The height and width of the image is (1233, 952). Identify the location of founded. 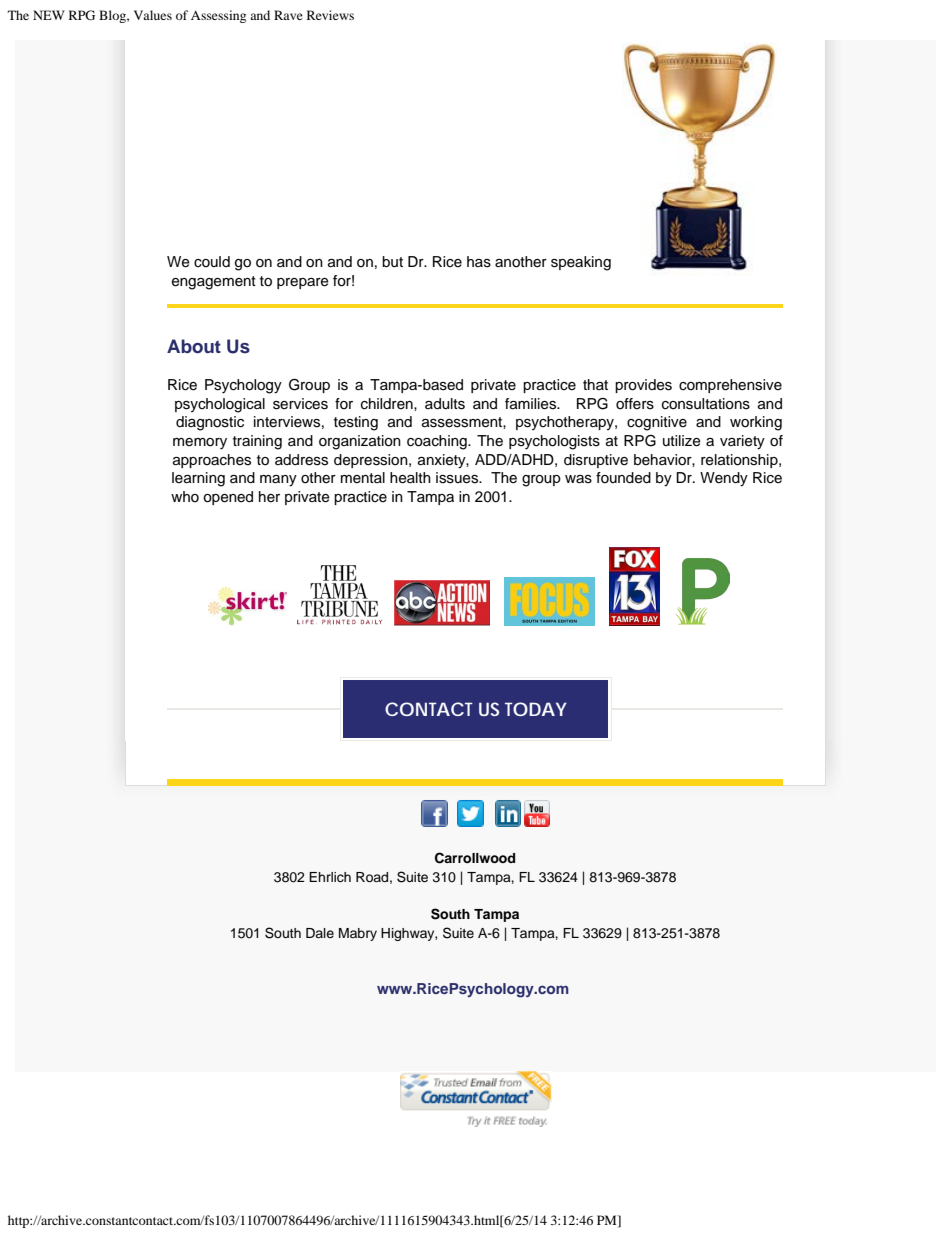
(623, 478).
